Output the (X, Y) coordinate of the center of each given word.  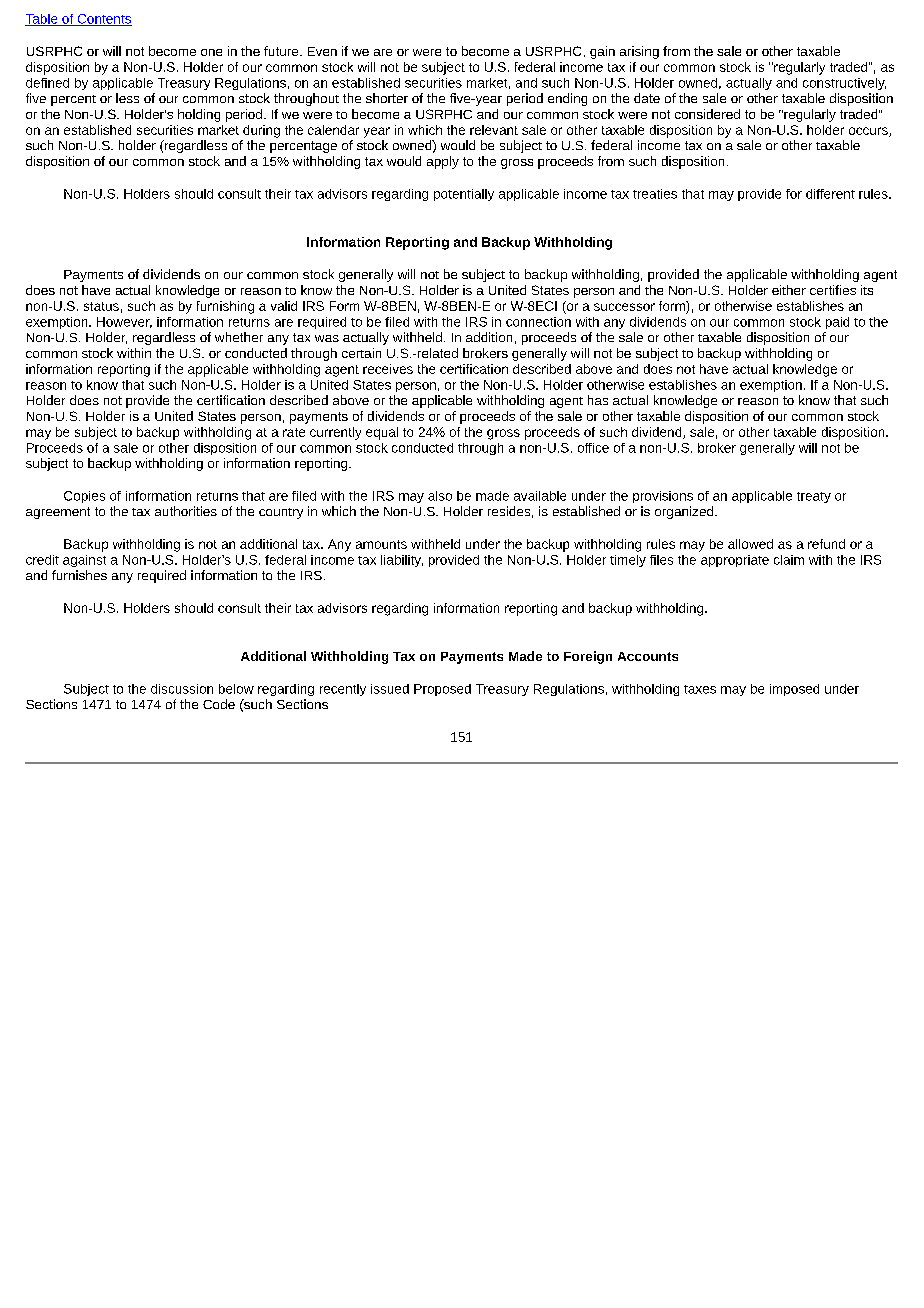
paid (837, 323)
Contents (103, 20)
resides (509, 511)
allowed (750, 544)
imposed (794, 690)
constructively (844, 84)
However (124, 322)
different (830, 194)
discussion (182, 689)
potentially (464, 195)
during (261, 131)
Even (322, 51)
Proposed (442, 690)
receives (388, 369)
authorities (186, 511)
